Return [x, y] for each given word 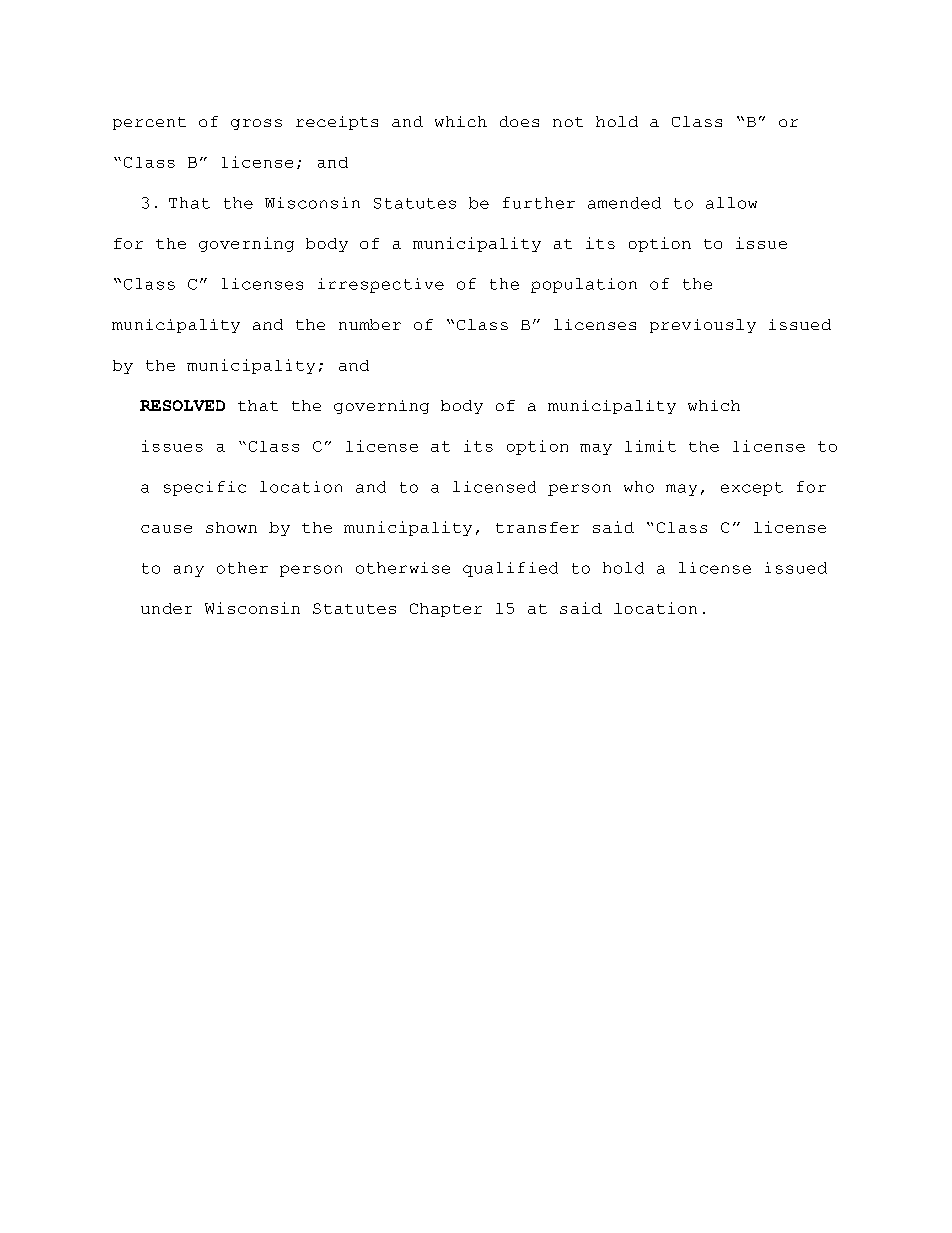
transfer [537, 527]
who [639, 487]
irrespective [381, 285]
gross [256, 124]
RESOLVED [182, 405]
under [166, 608]
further [539, 203]
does [519, 121]
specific [205, 488]
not [568, 122]
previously [703, 326]
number [370, 324]
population [584, 285]
